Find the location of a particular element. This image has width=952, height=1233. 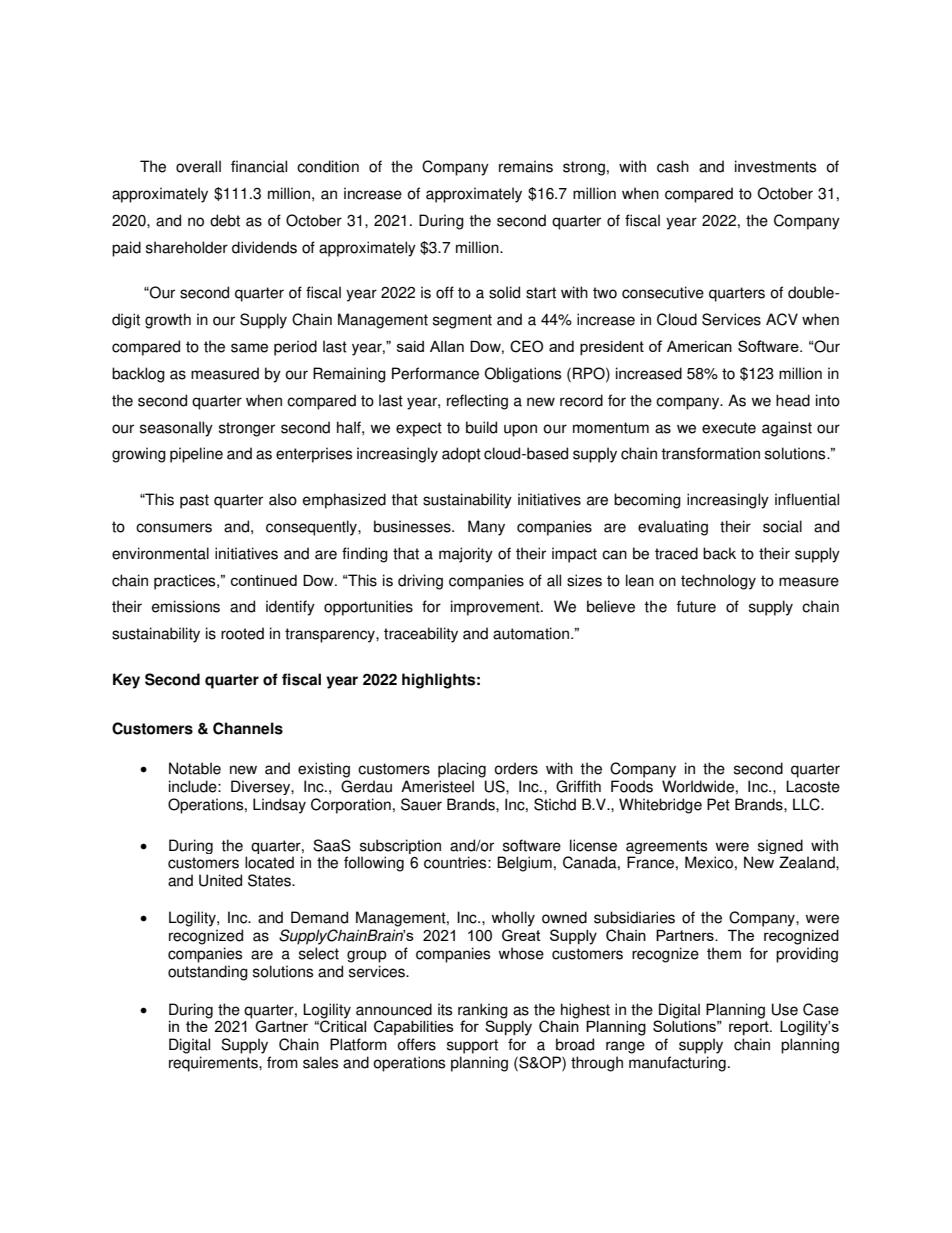

Sauer is located at coordinates (421, 804).
